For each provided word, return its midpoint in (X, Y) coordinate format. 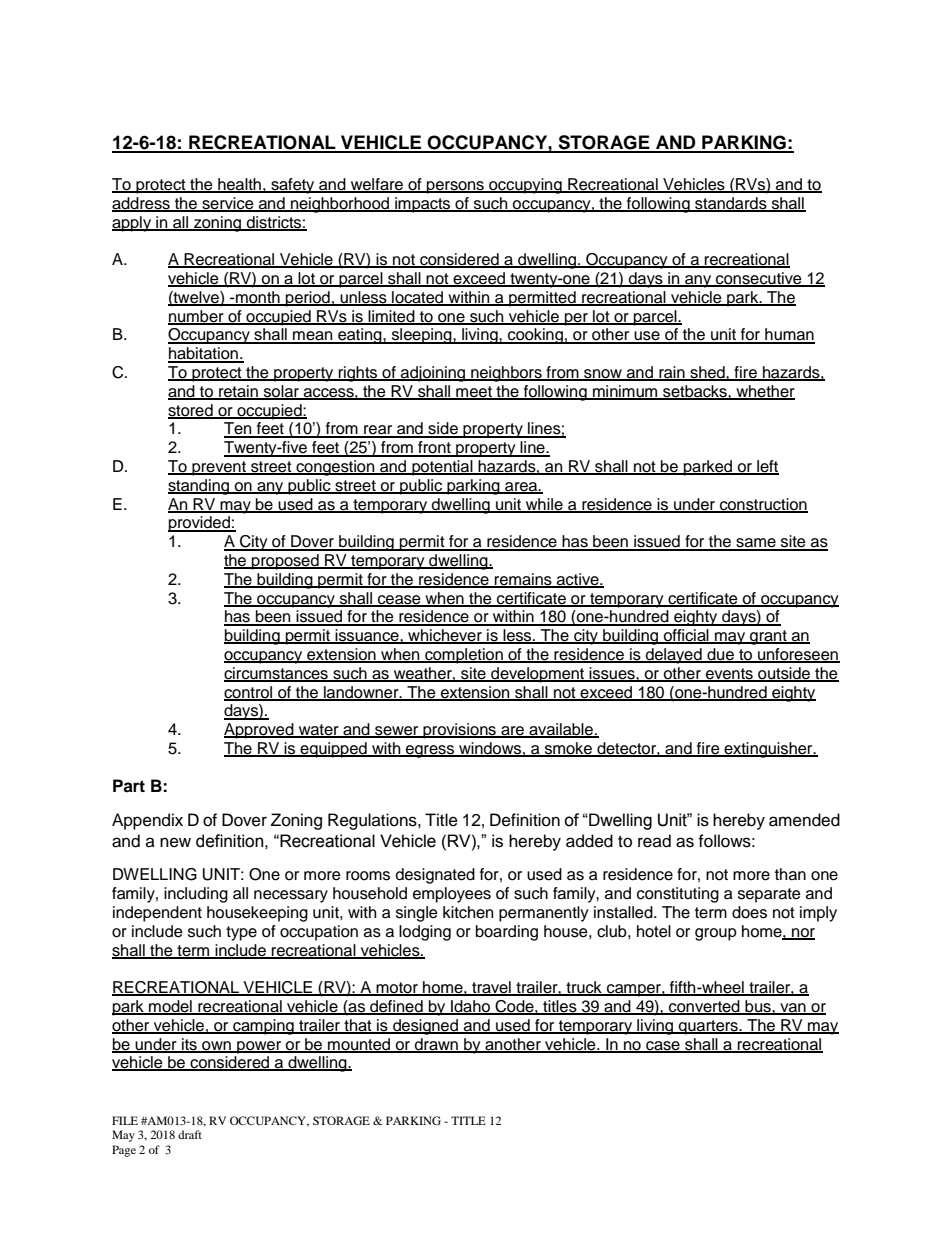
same (756, 544)
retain (239, 392)
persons (455, 187)
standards (731, 204)
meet (474, 393)
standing (200, 487)
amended (804, 820)
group (716, 934)
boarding (507, 933)
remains (523, 580)
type (241, 933)
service (228, 204)
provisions (459, 731)
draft (190, 1134)
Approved (260, 731)
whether (764, 392)
